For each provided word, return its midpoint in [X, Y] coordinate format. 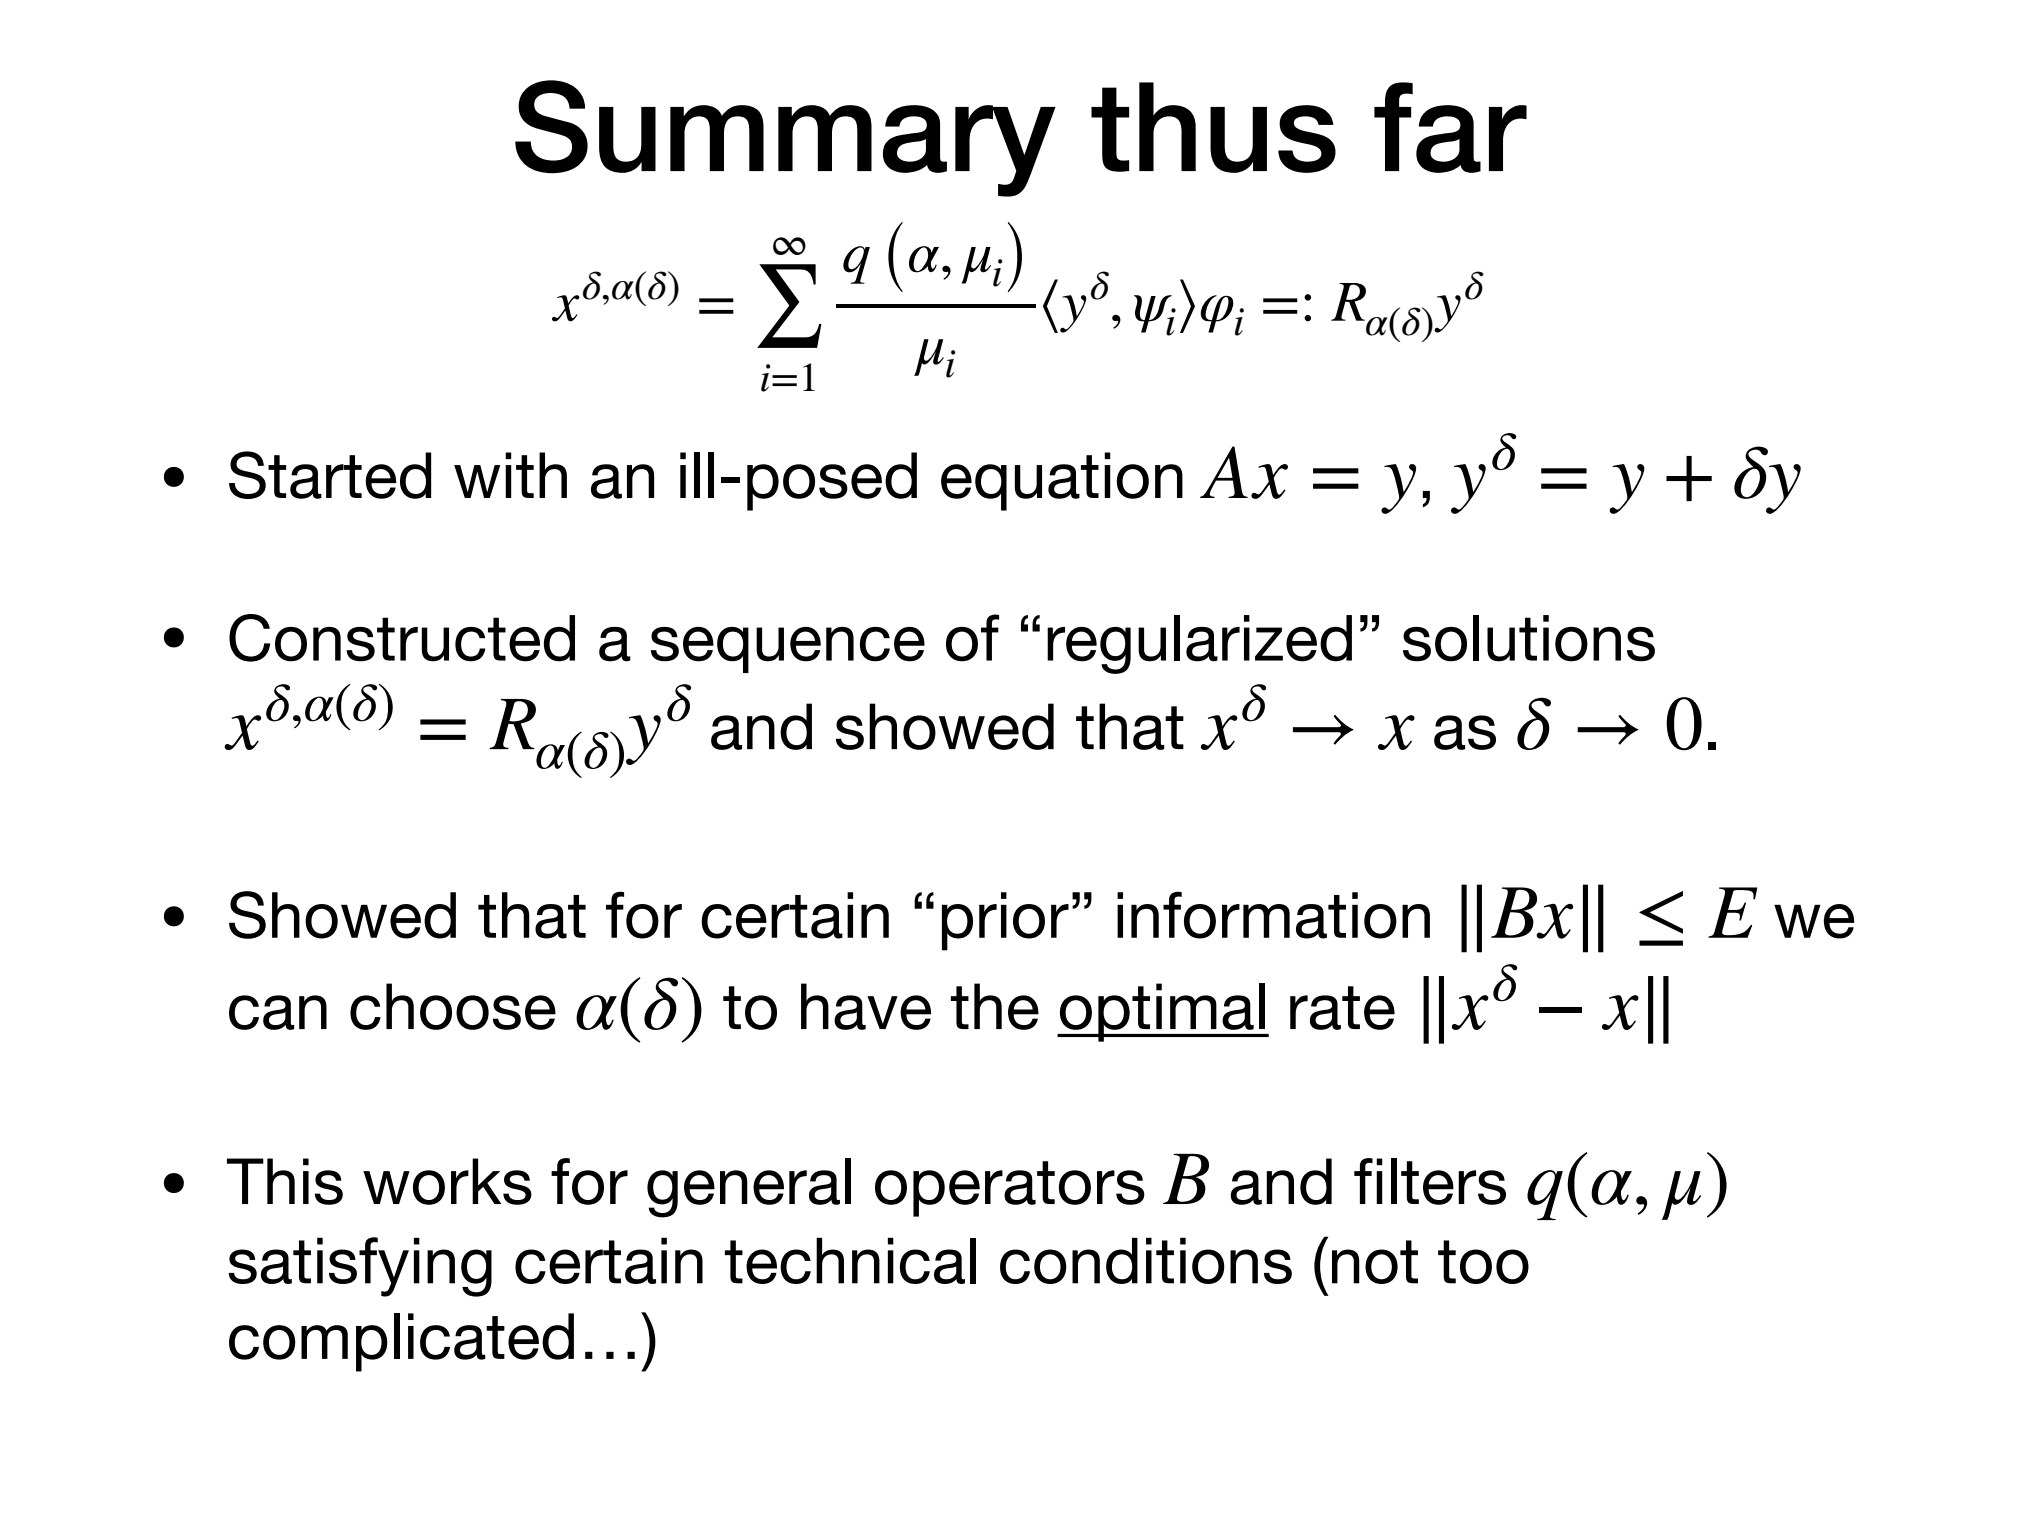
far [1450, 127]
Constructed [402, 638]
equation [1062, 481]
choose [453, 1006]
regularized [1199, 644]
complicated [401, 1342]
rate [1342, 1008]
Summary [785, 138]
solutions [1529, 638]
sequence [788, 650]
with [510, 475]
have [866, 1006]
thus [1213, 127]
